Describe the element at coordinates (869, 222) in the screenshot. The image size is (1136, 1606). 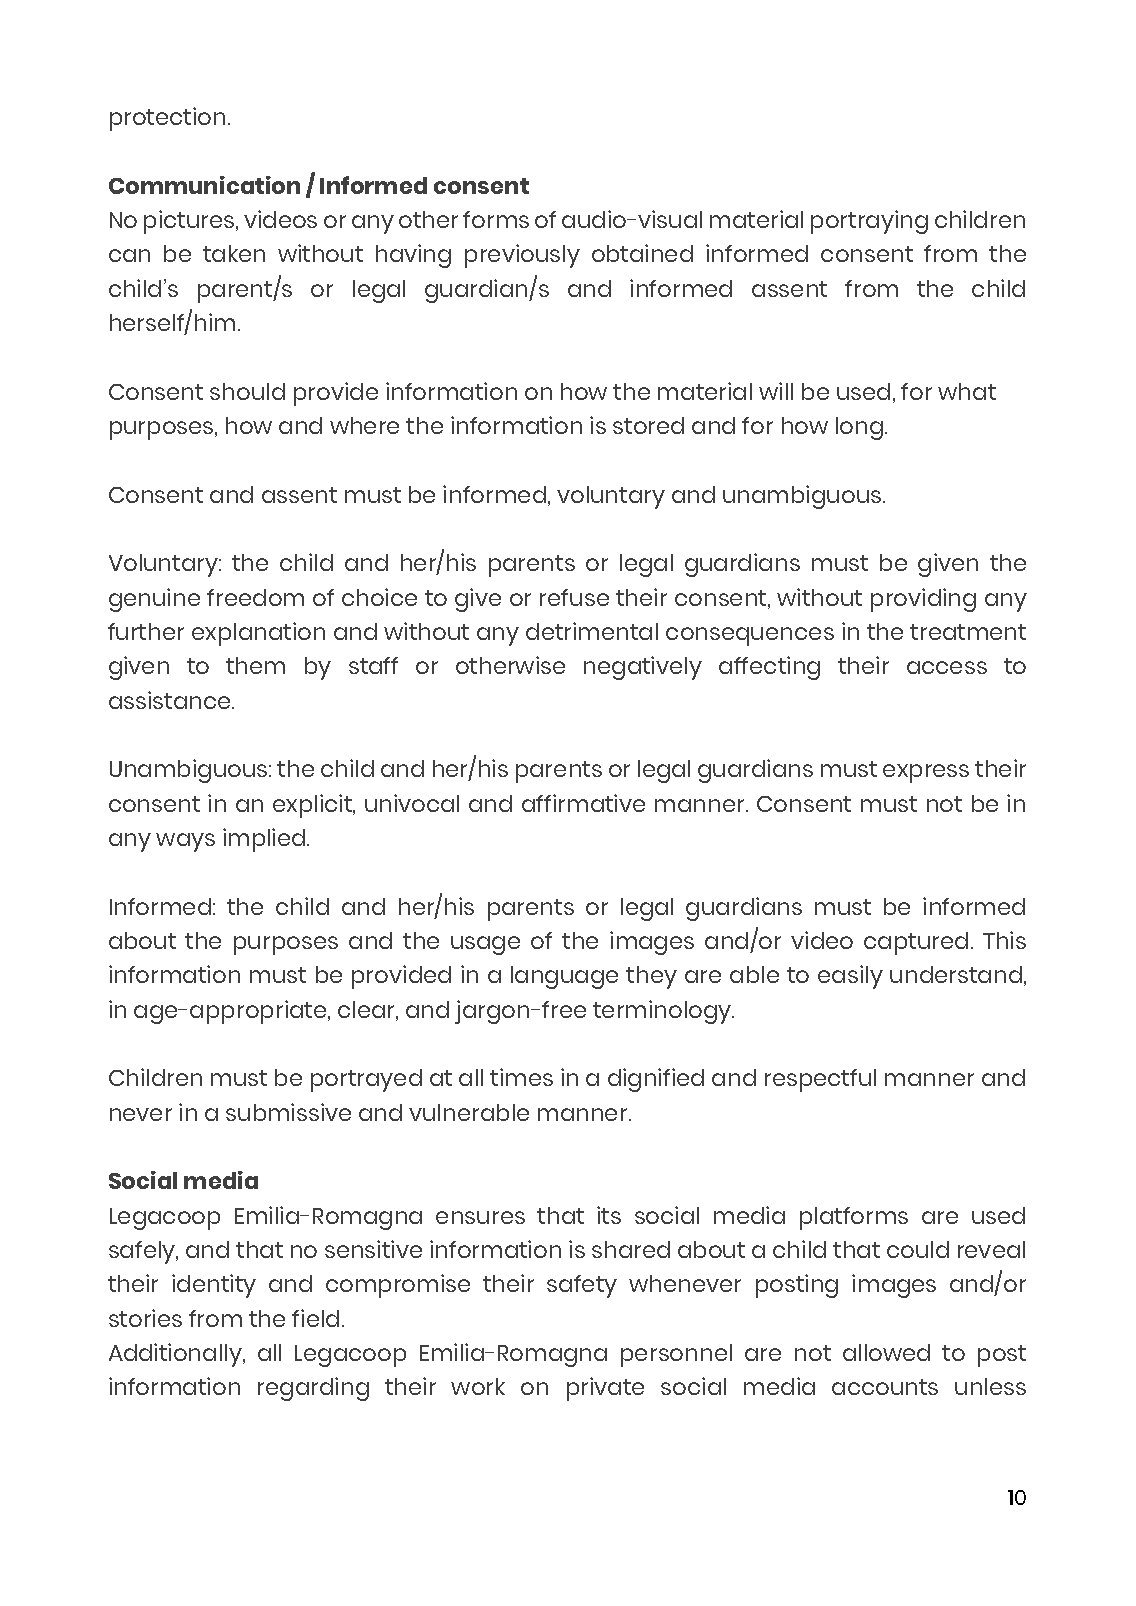
I see `portraying` at that location.
